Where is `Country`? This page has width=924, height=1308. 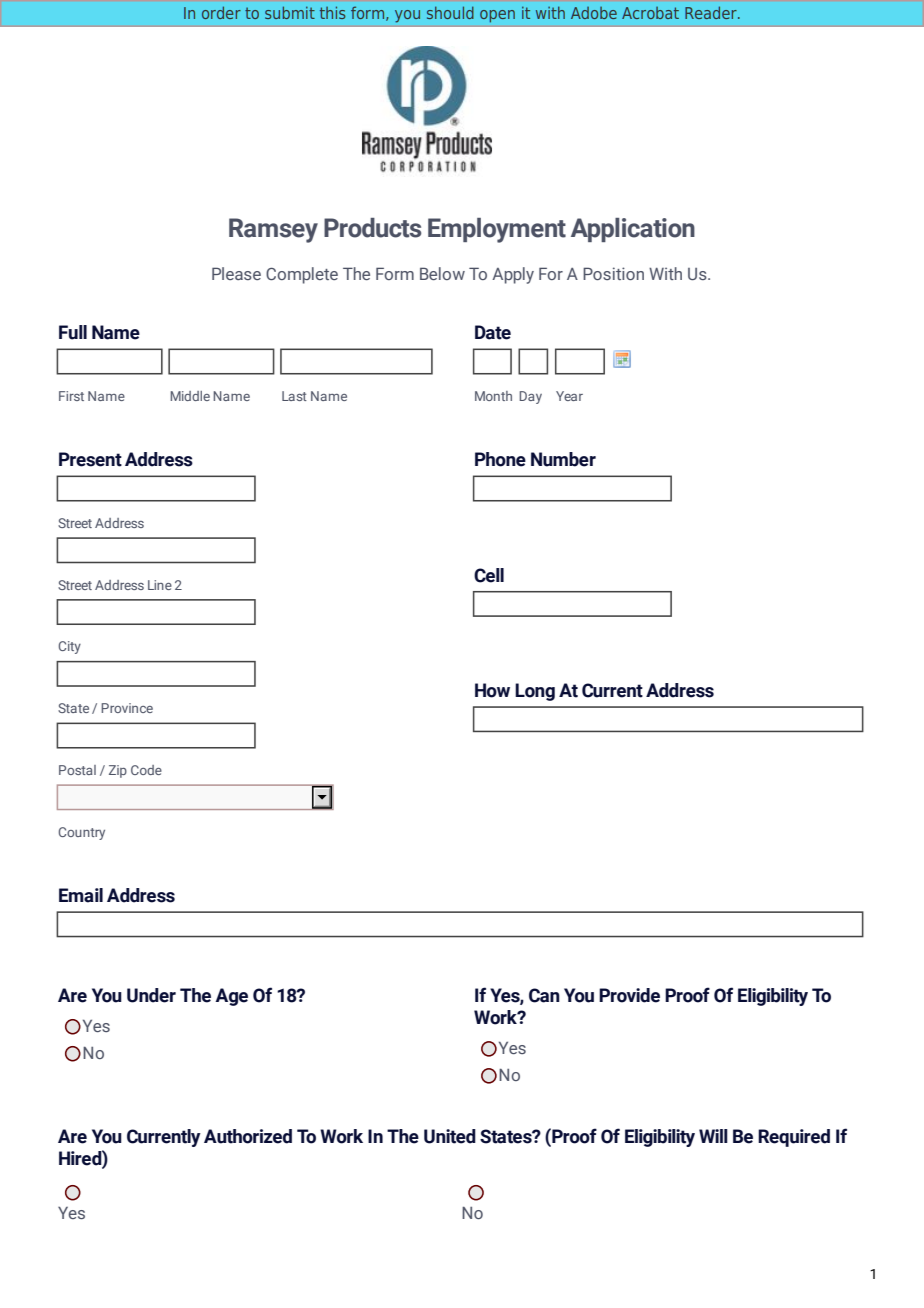
Country is located at coordinates (81, 833).
